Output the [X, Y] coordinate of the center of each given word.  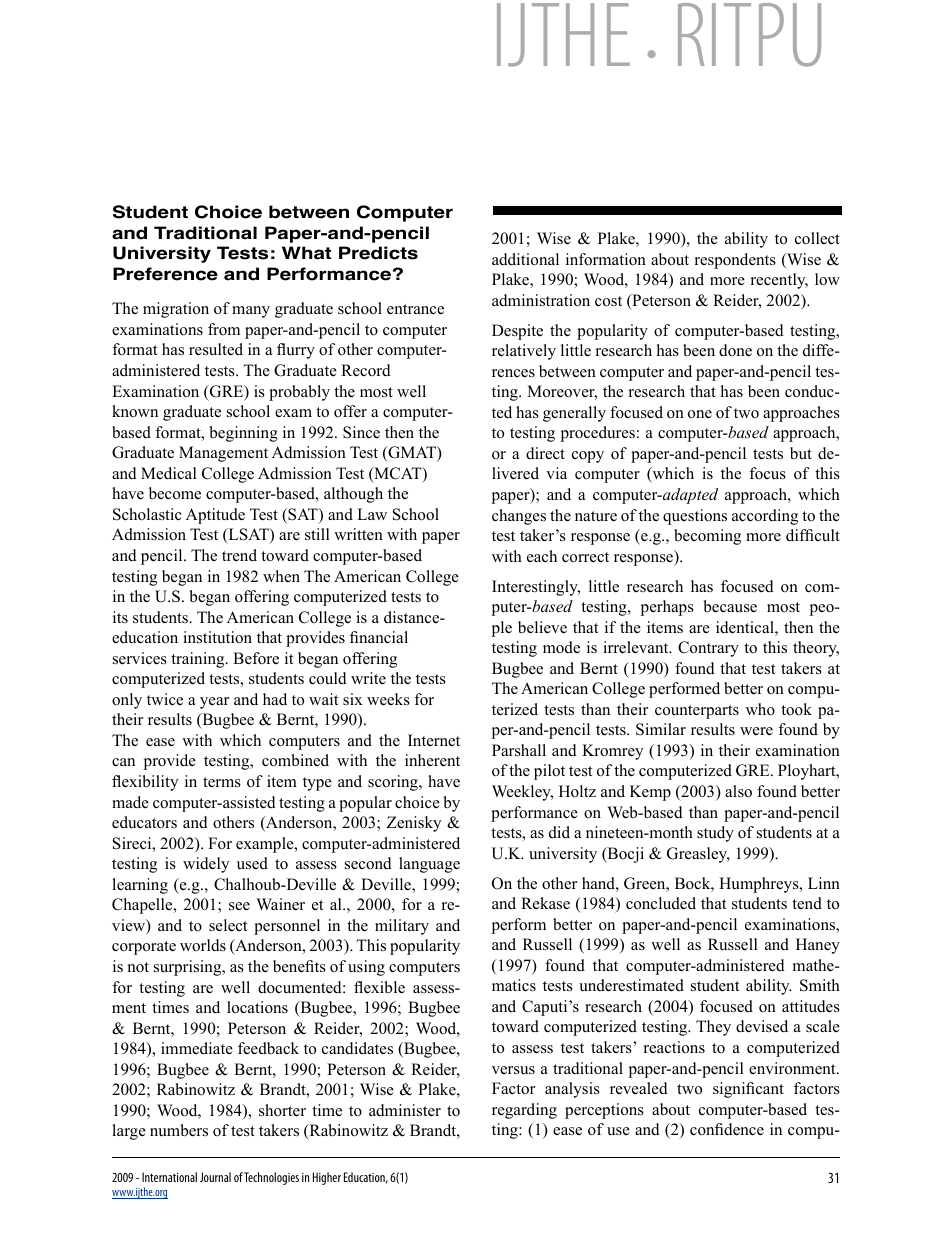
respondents [735, 261]
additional [525, 259]
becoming [707, 537]
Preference [165, 274]
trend [239, 555]
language [429, 865]
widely [206, 865]
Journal [215, 1177]
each [542, 556]
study [715, 834]
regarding [524, 1111]
